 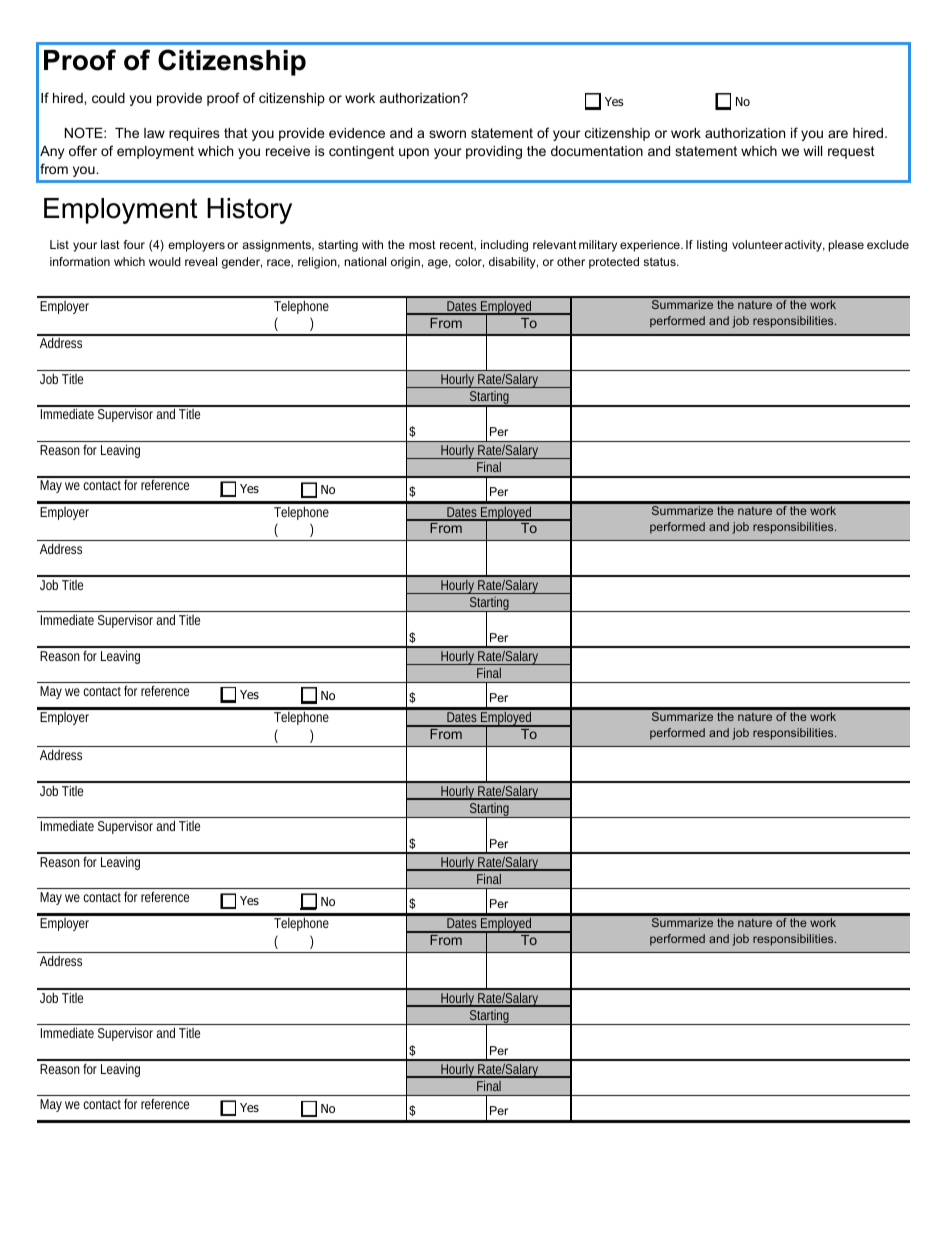 What do you see at coordinates (83, 150) in the image?
I see `offer` at bounding box center [83, 150].
